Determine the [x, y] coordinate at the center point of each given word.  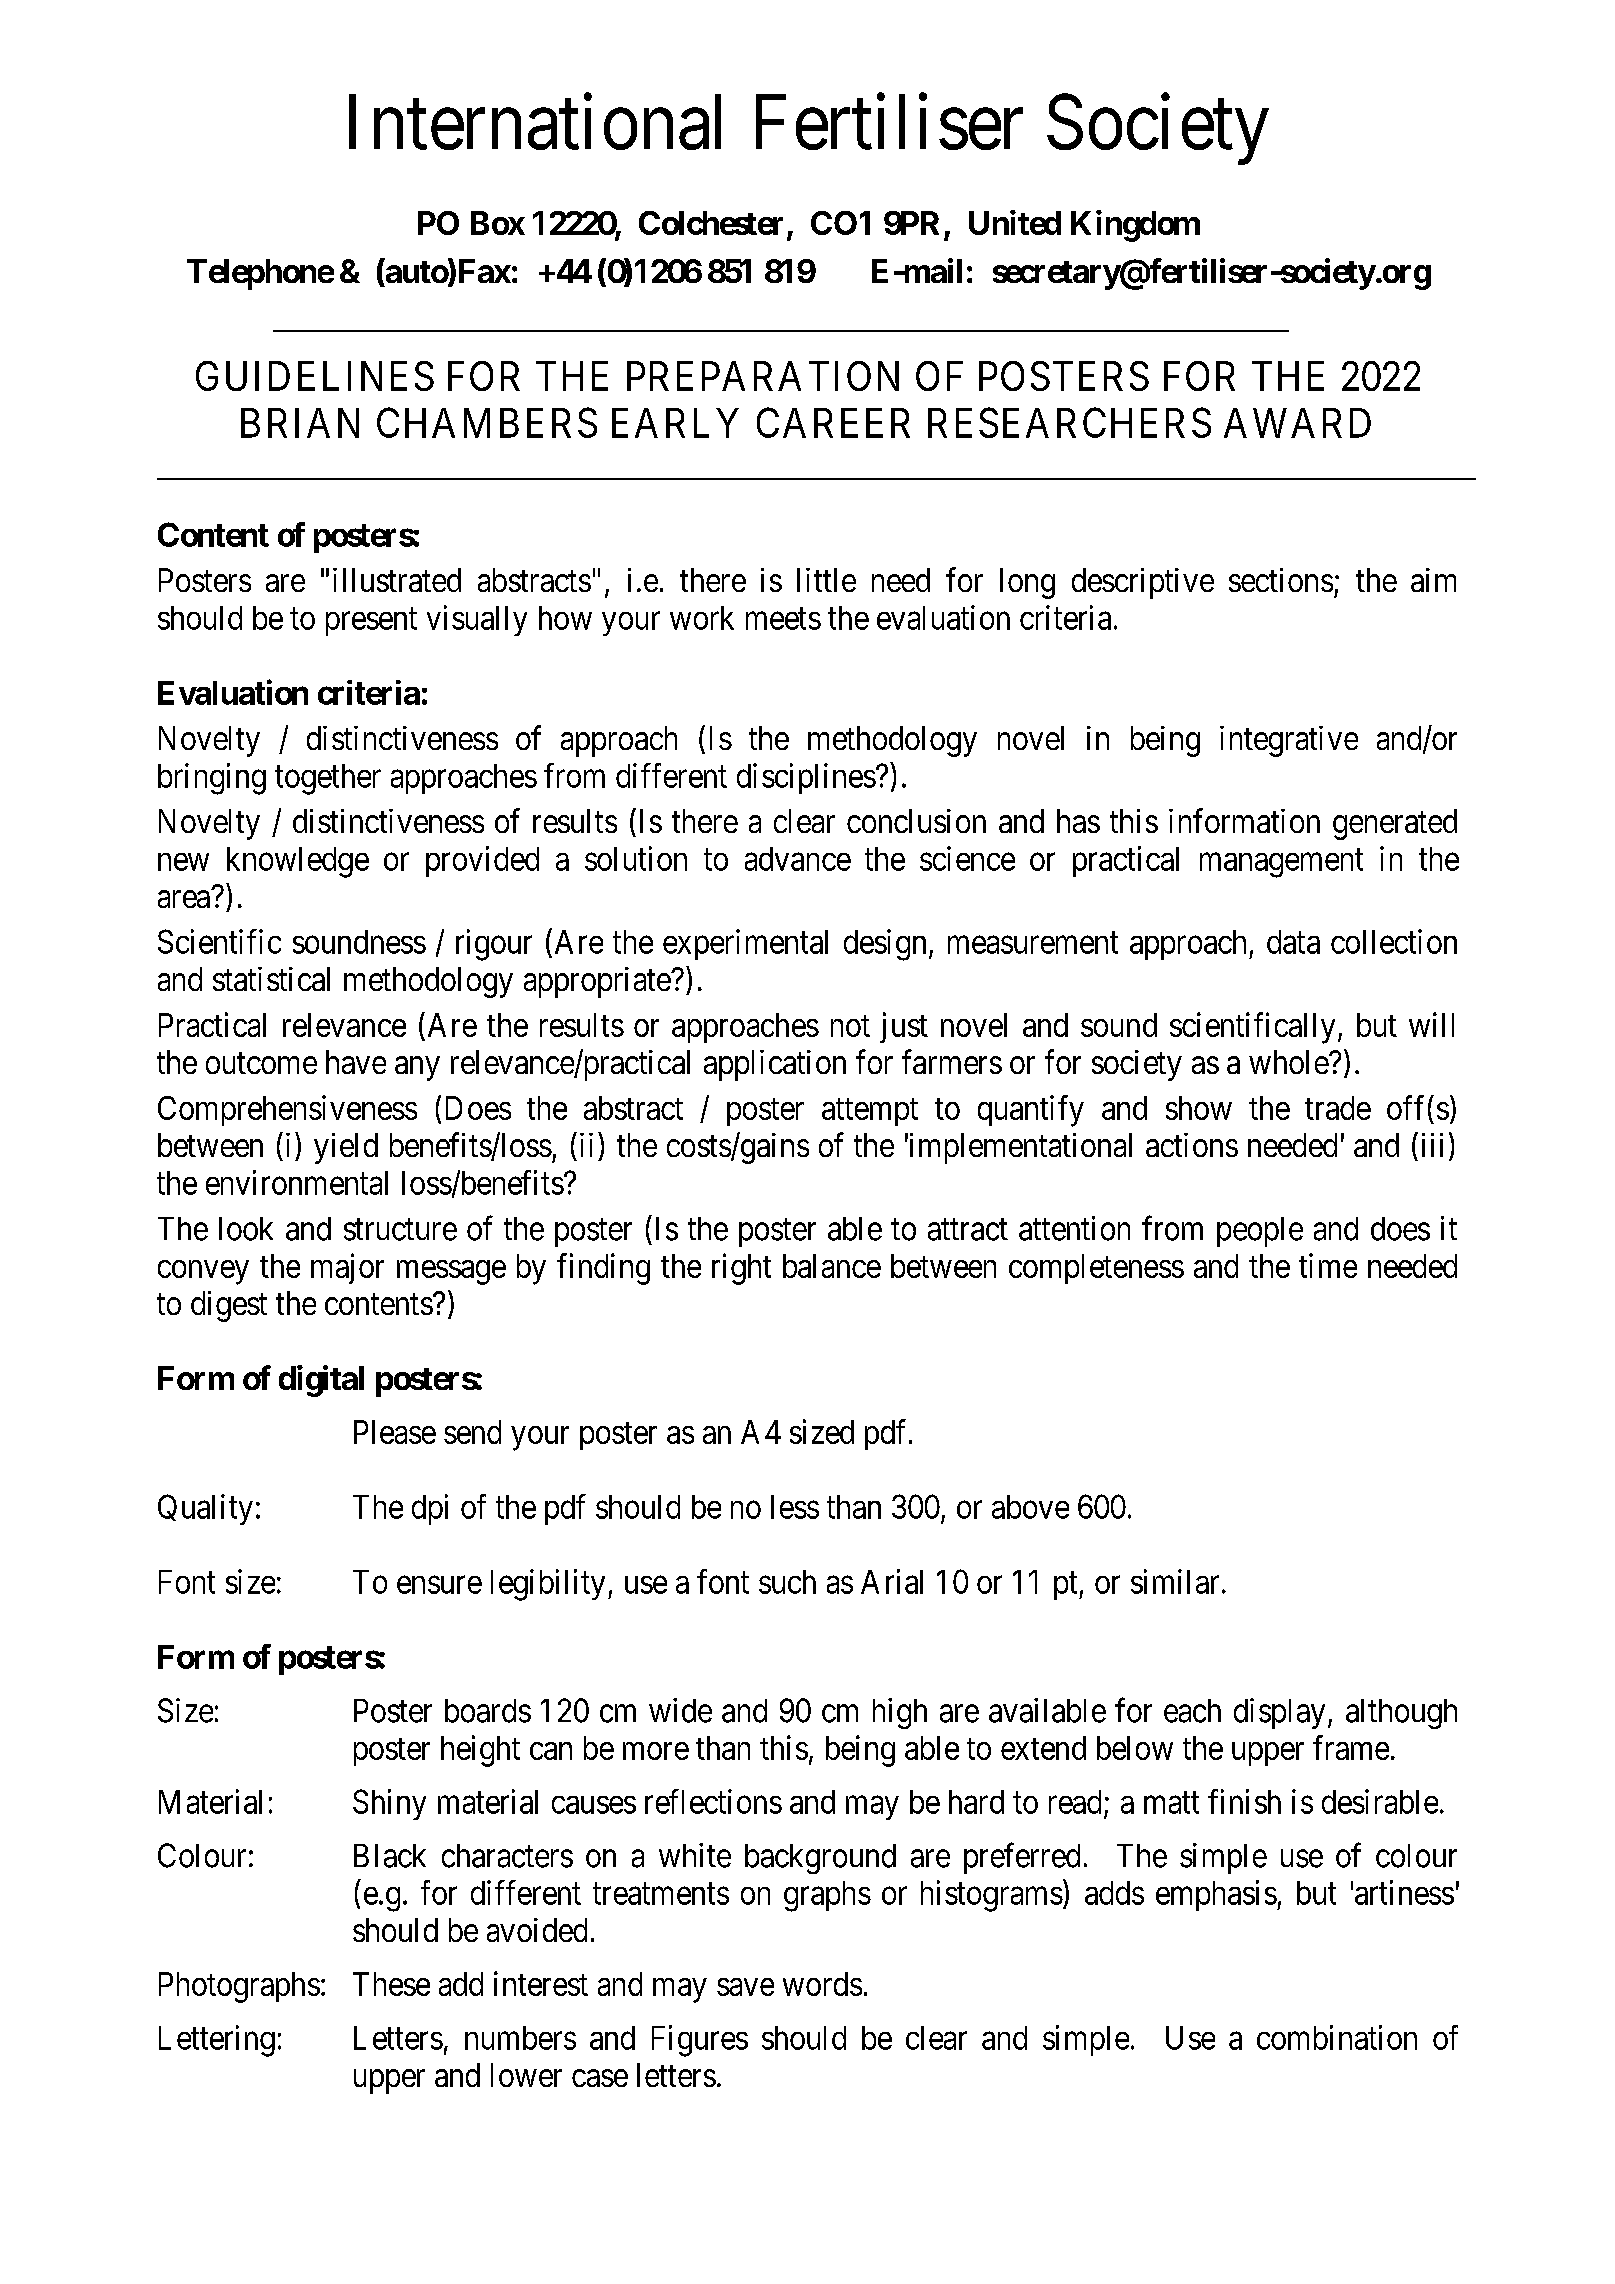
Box [498, 223]
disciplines [806, 778]
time [1328, 1265]
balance [832, 1266]
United [1015, 222]
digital [321, 1381]
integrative [1289, 741]
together [328, 779]
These [391, 1984]
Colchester [711, 223]
